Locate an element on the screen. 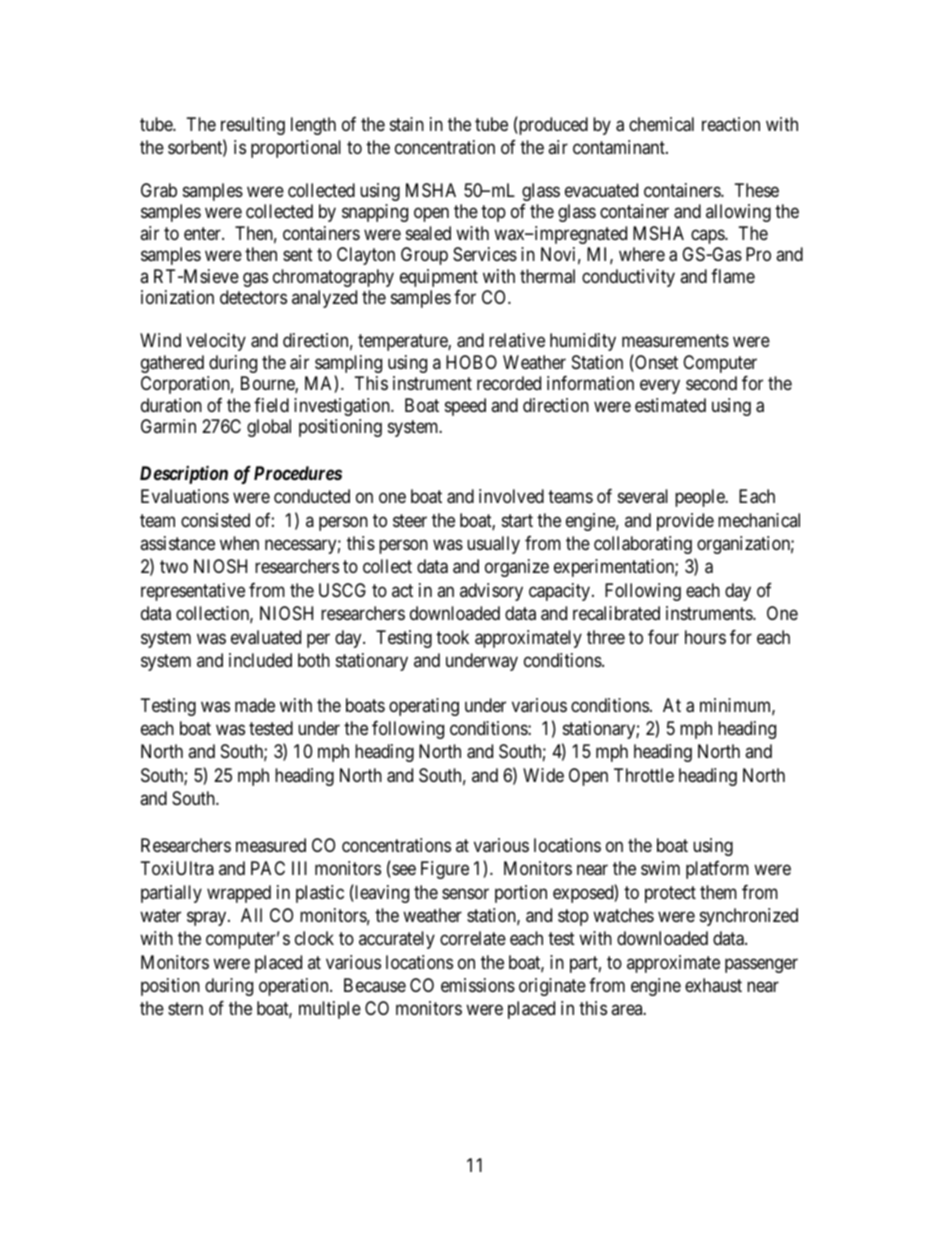  emissions is located at coordinates (478, 985).
